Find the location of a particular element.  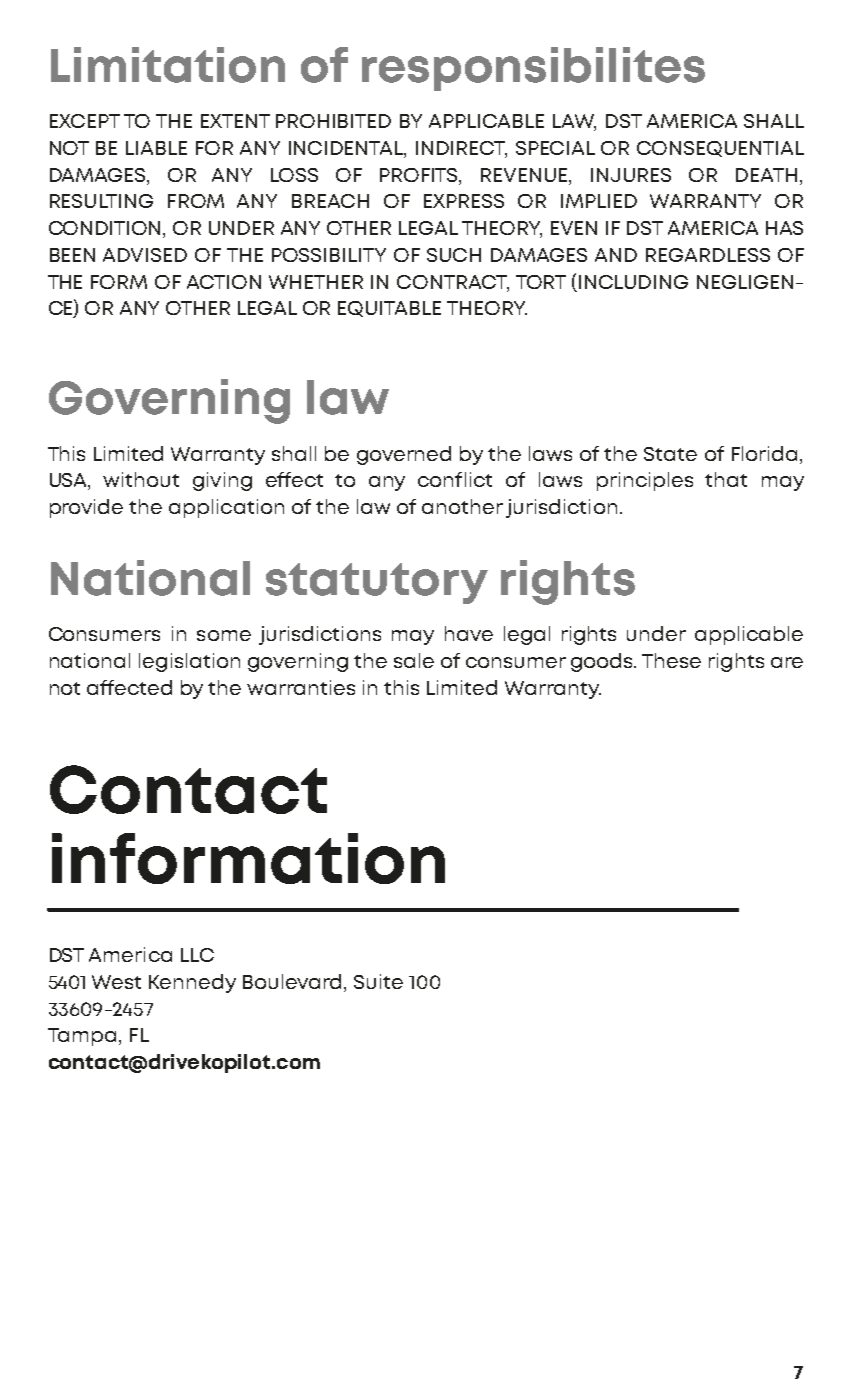

legislation is located at coordinates (189, 662).
